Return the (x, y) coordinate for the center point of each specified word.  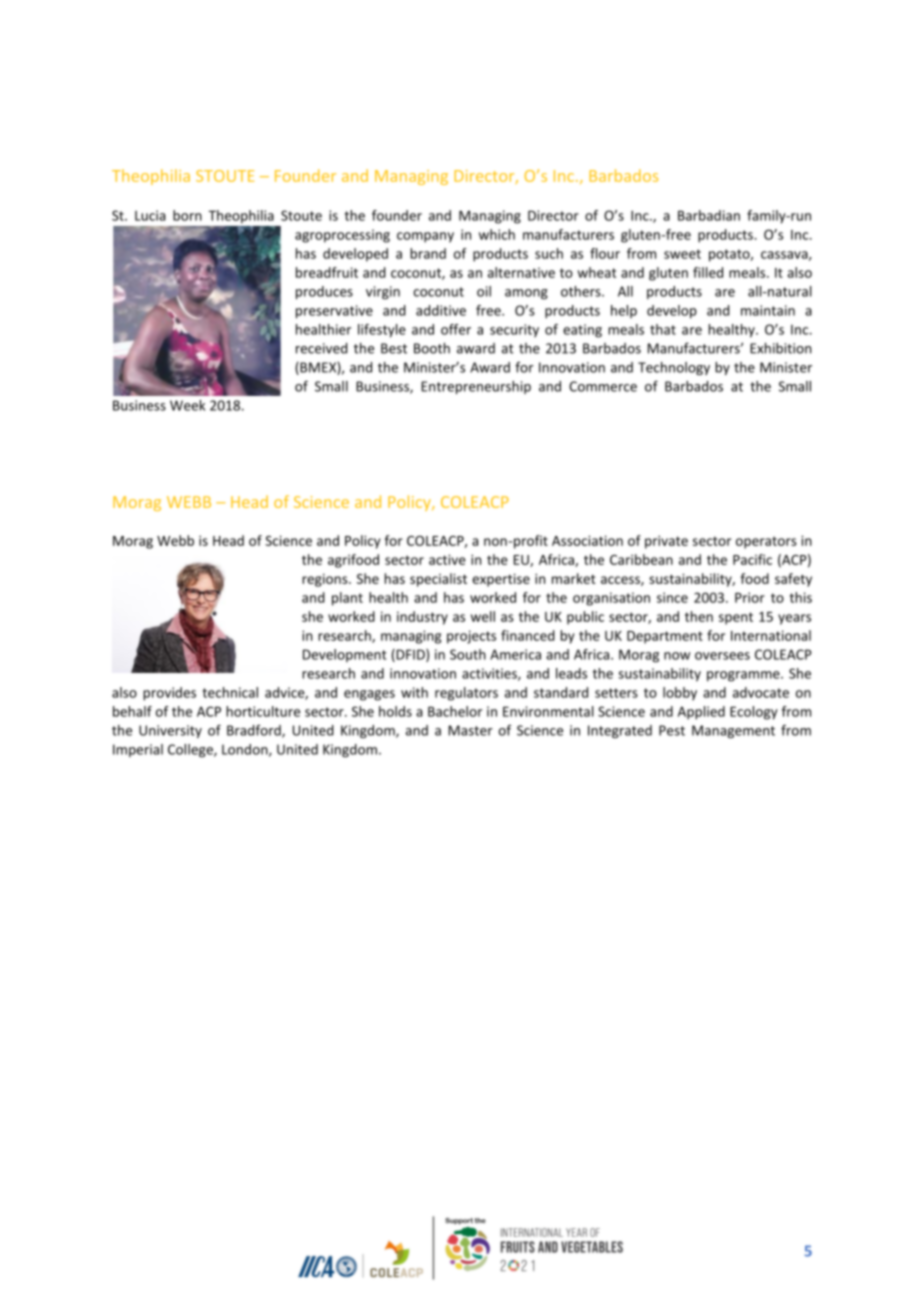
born (187, 215)
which (497, 234)
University (170, 731)
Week (187, 405)
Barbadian (709, 215)
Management (733, 731)
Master (470, 730)
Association (587, 540)
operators (766, 542)
